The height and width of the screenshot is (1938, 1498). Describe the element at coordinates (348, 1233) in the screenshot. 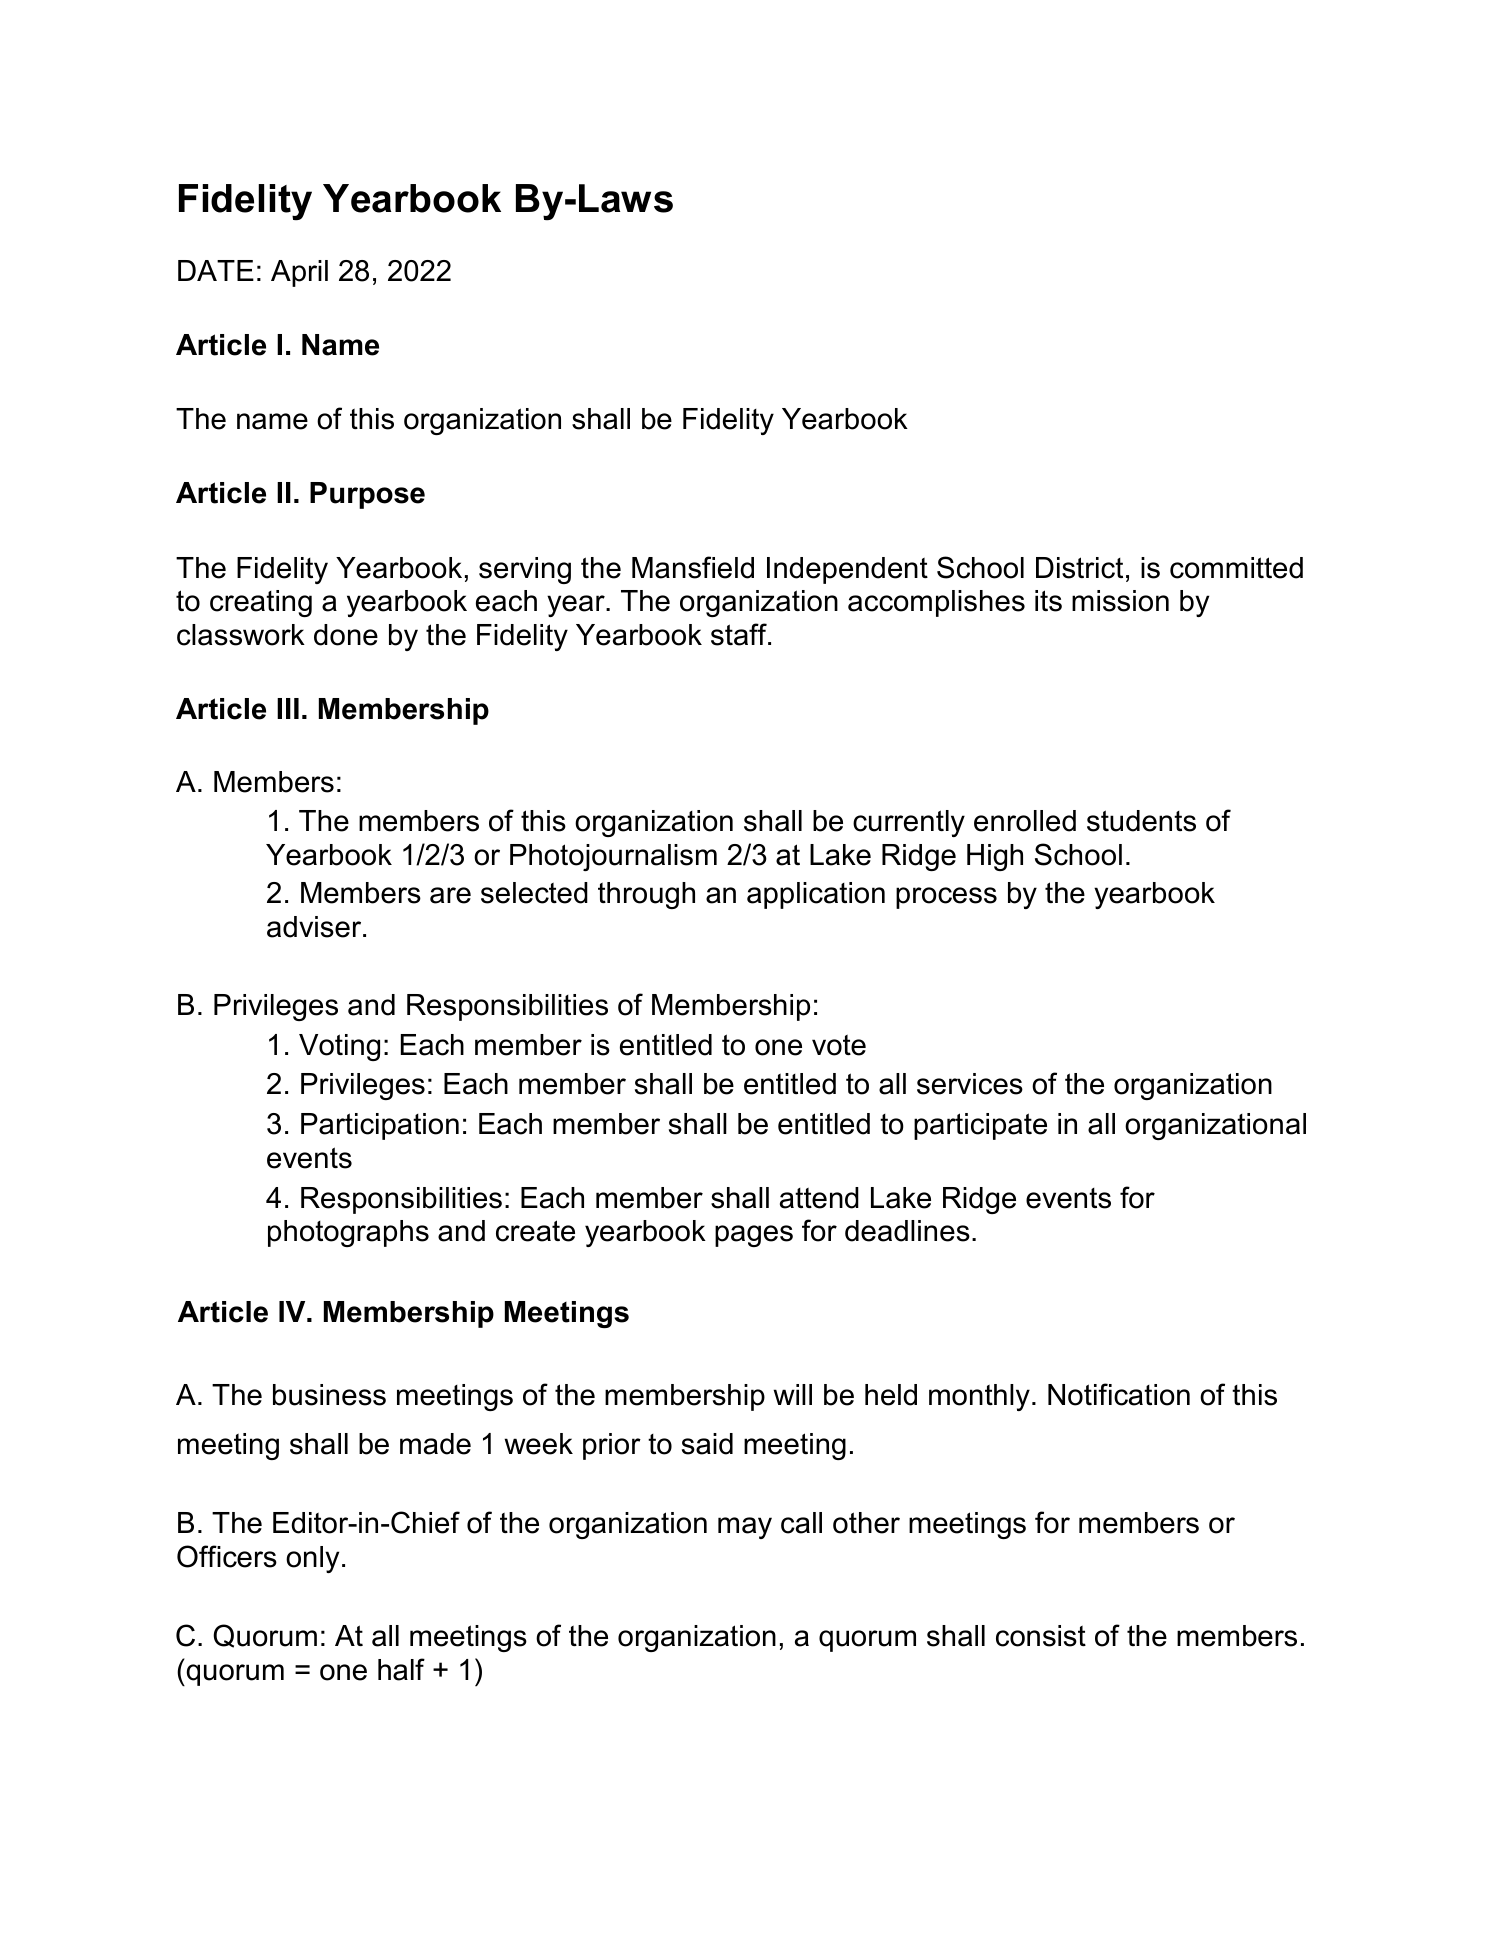

I see `photographs` at that location.
